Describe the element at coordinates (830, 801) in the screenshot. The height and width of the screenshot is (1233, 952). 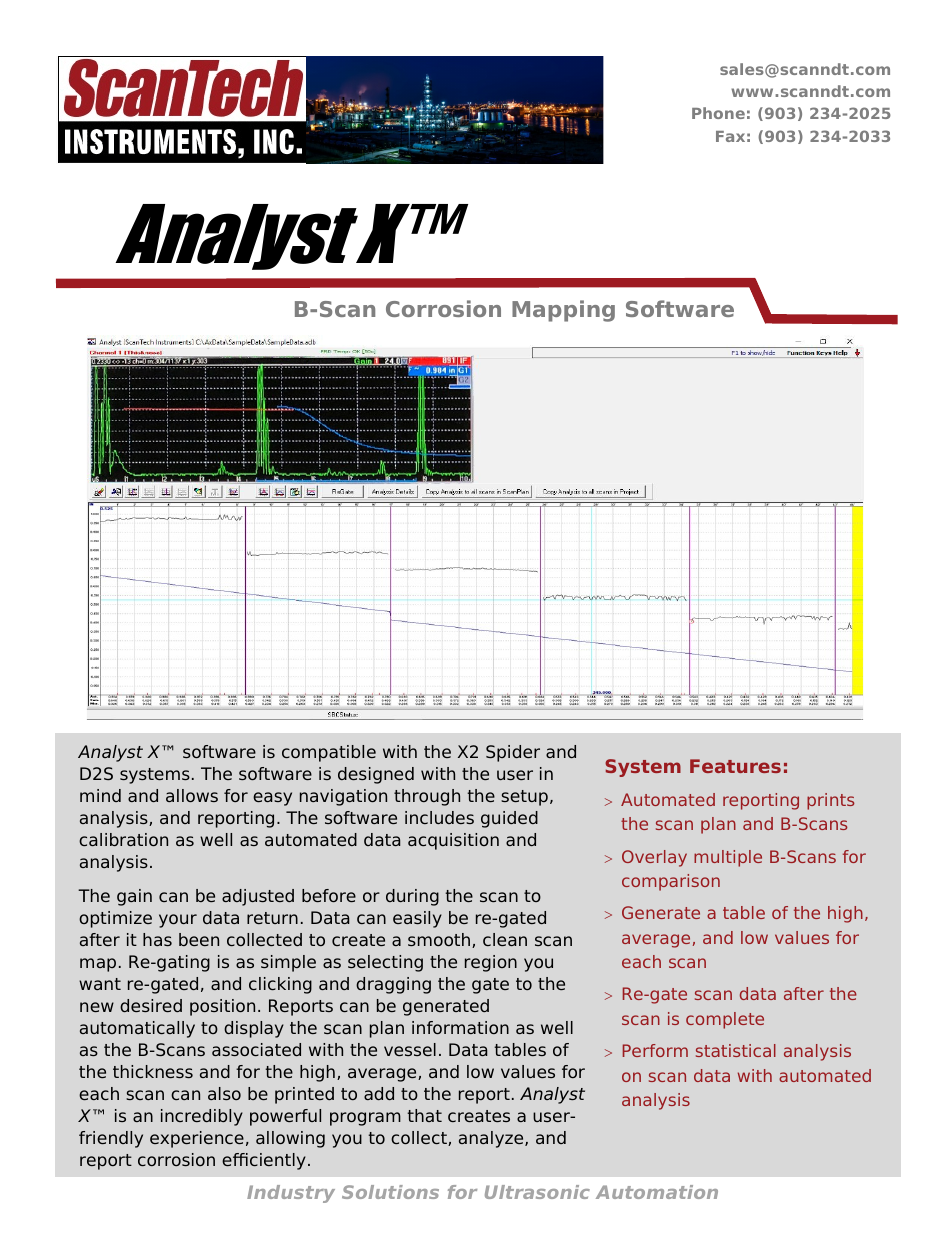
I see `prints` at that location.
